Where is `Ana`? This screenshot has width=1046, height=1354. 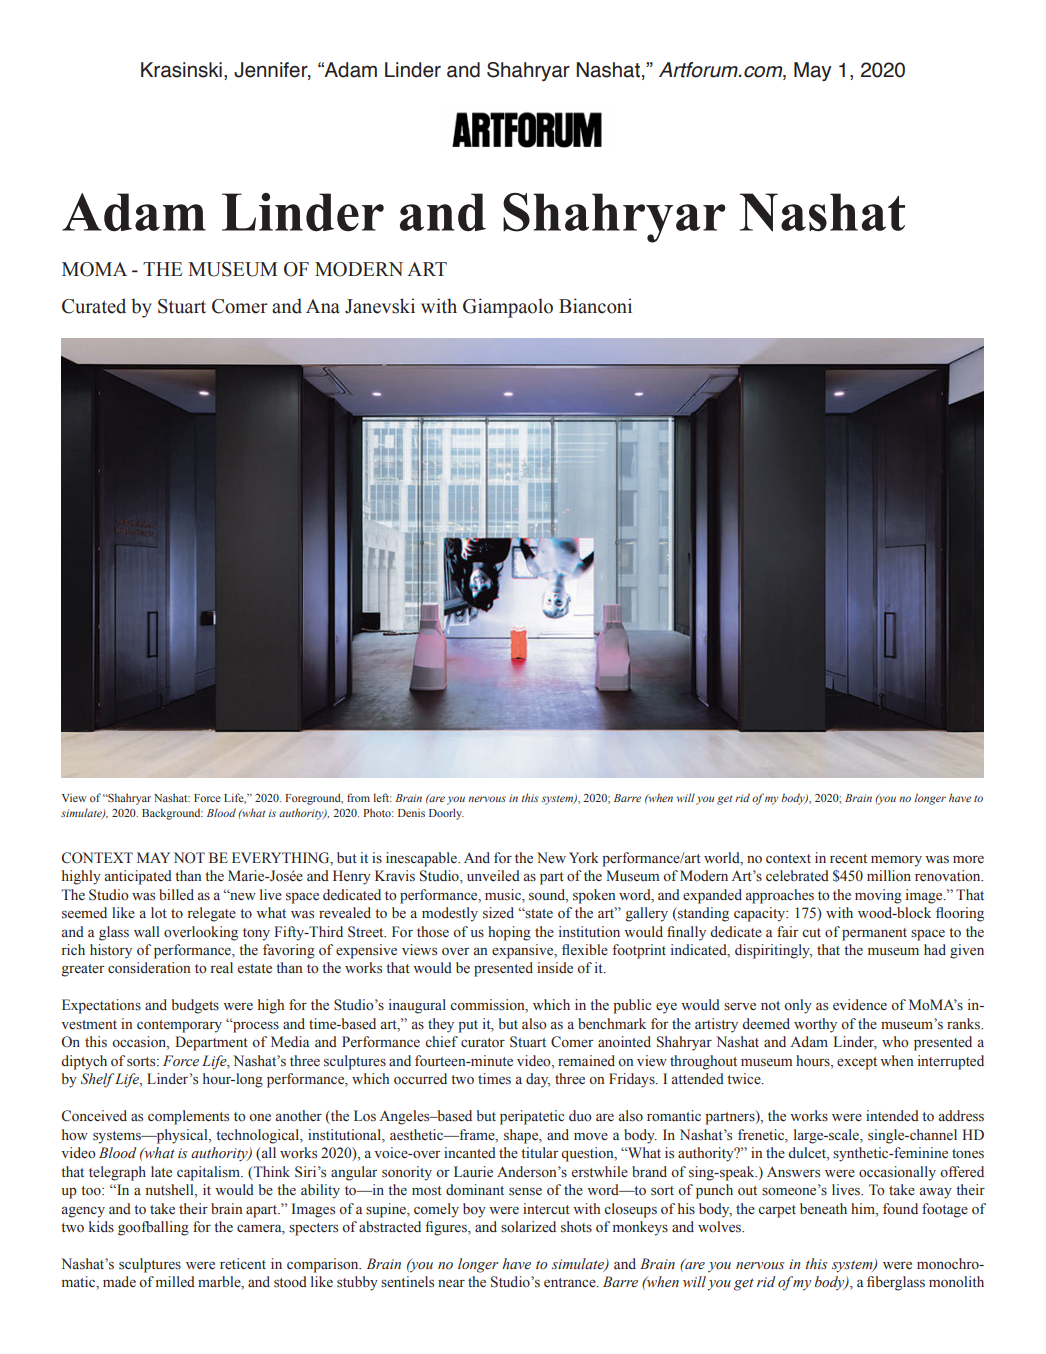
Ana is located at coordinates (323, 306).
